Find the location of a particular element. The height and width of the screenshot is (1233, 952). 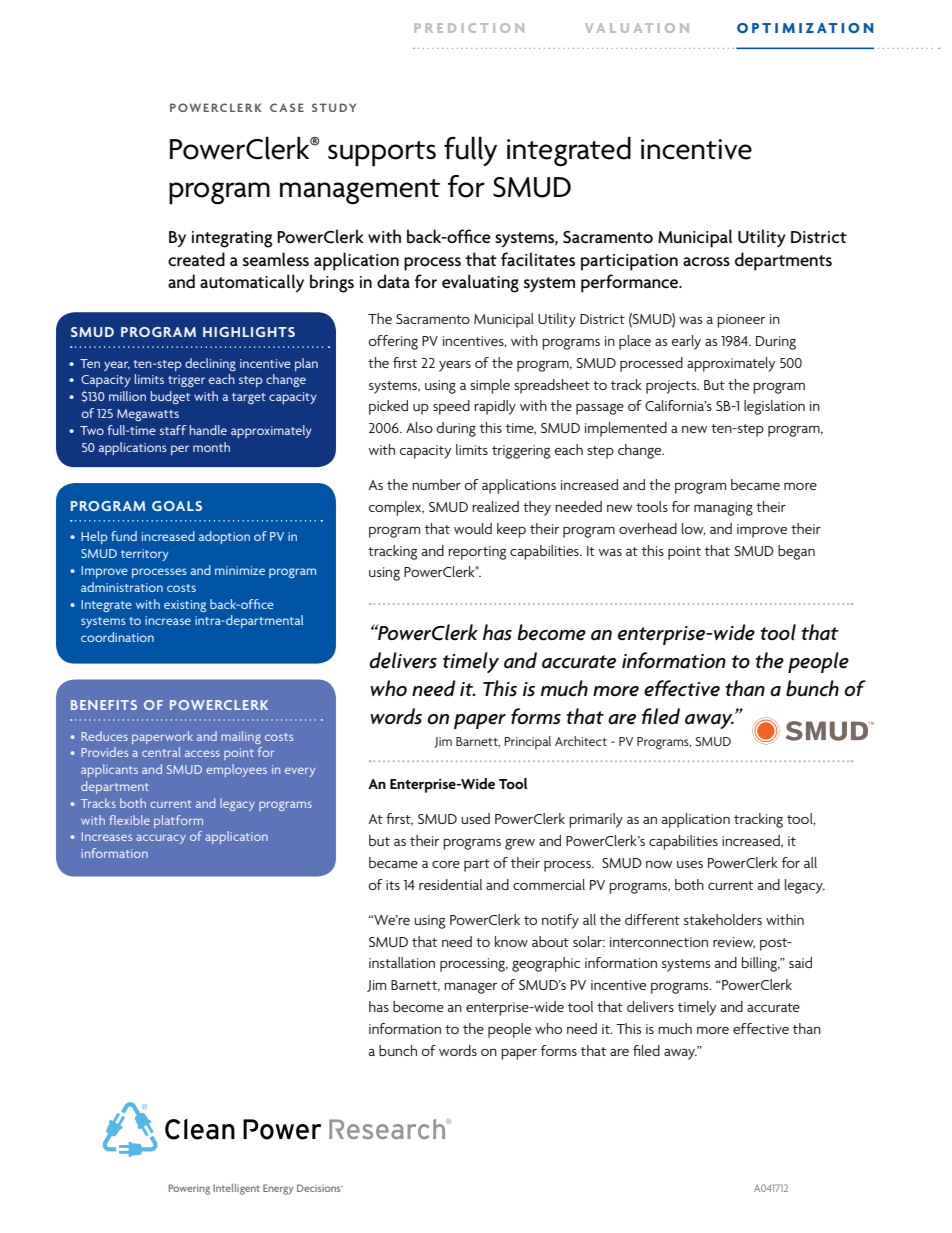

staff is located at coordinates (173, 430).
